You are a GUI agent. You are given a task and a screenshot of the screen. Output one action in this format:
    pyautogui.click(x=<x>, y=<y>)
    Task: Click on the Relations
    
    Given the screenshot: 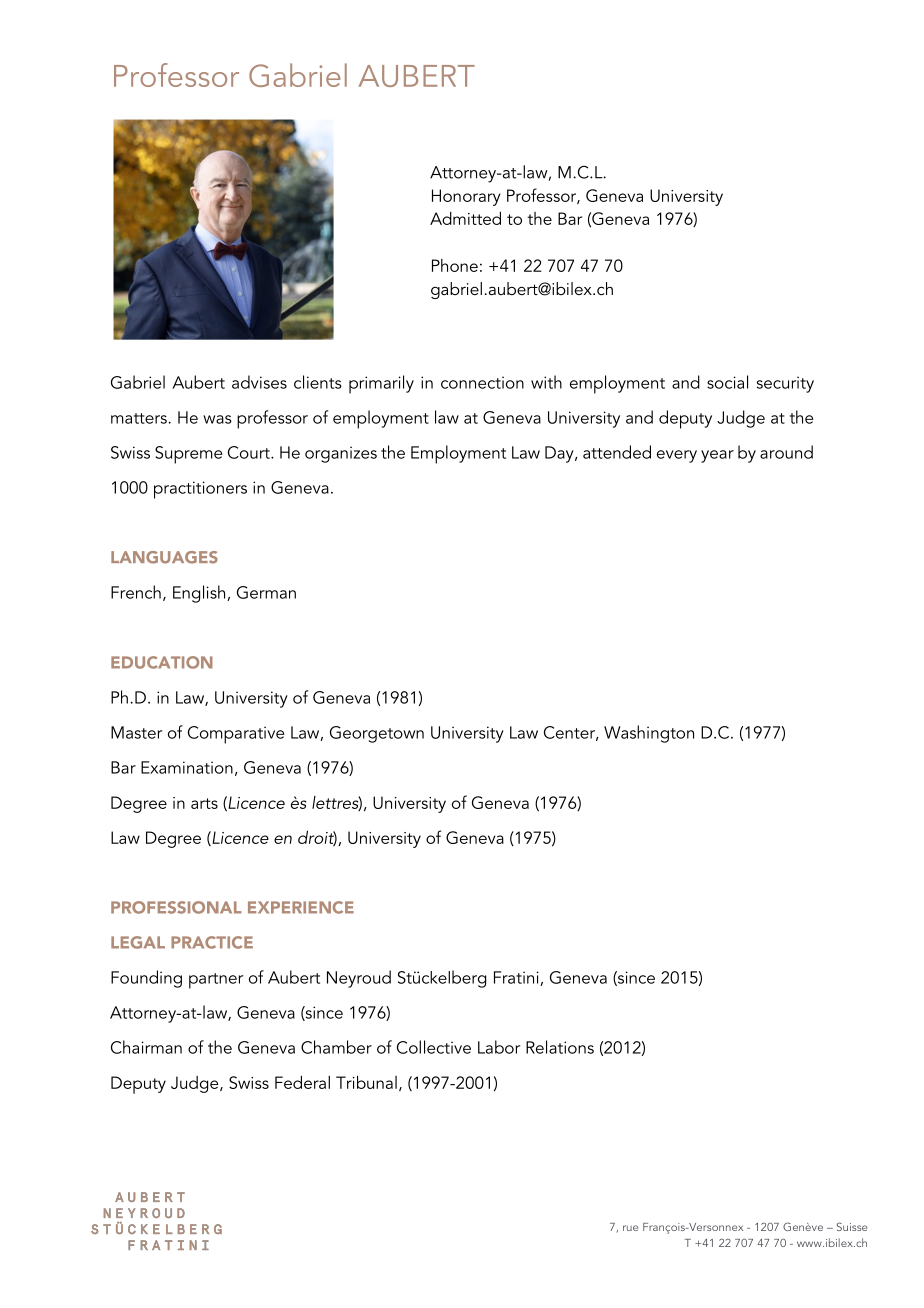 What is the action you would take?
    pyautogui.click(x=560, y=1047)
